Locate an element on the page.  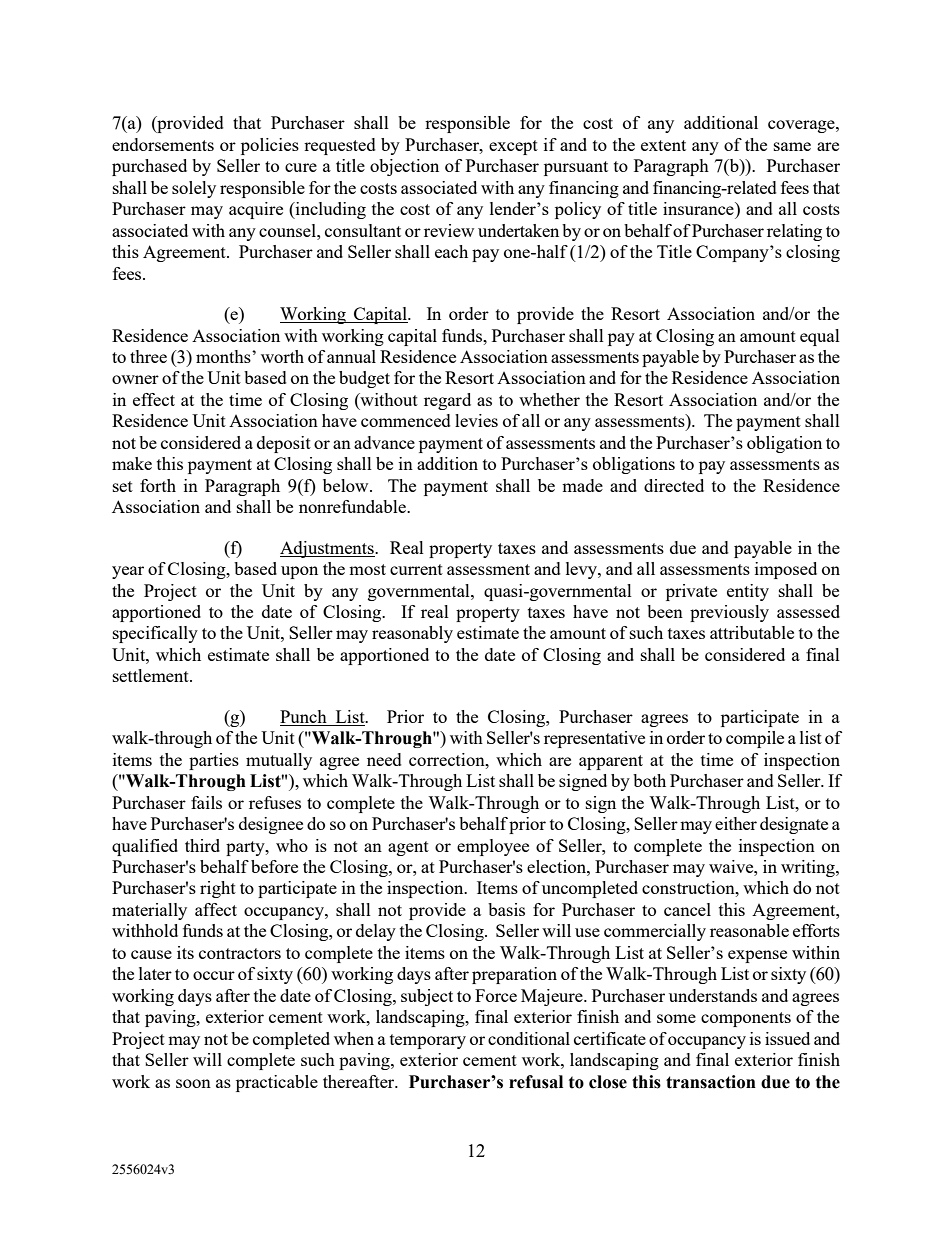
transaction is located at coordinates (711, 1082).
